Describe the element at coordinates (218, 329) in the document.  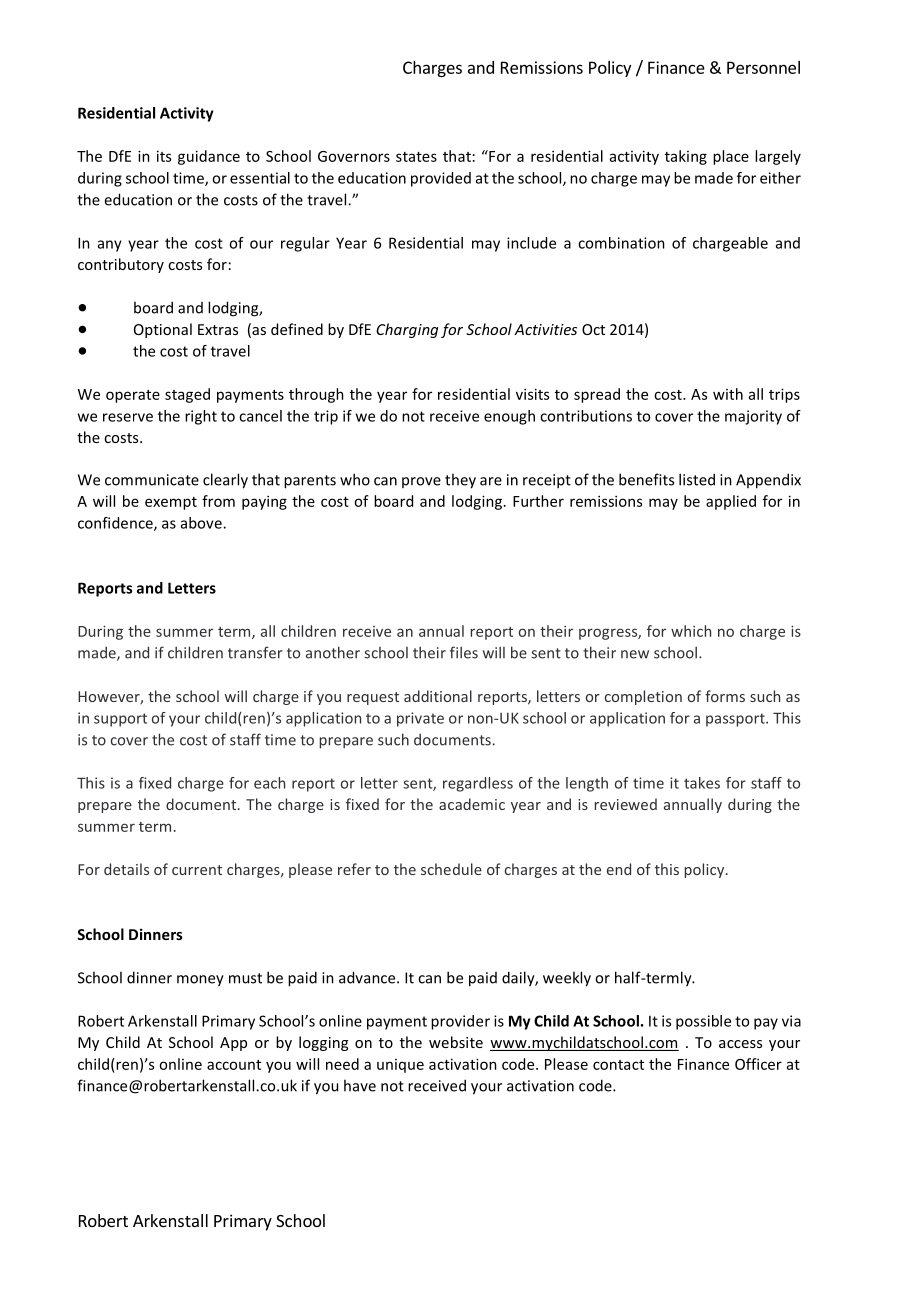
I see `Extras` at that location.
